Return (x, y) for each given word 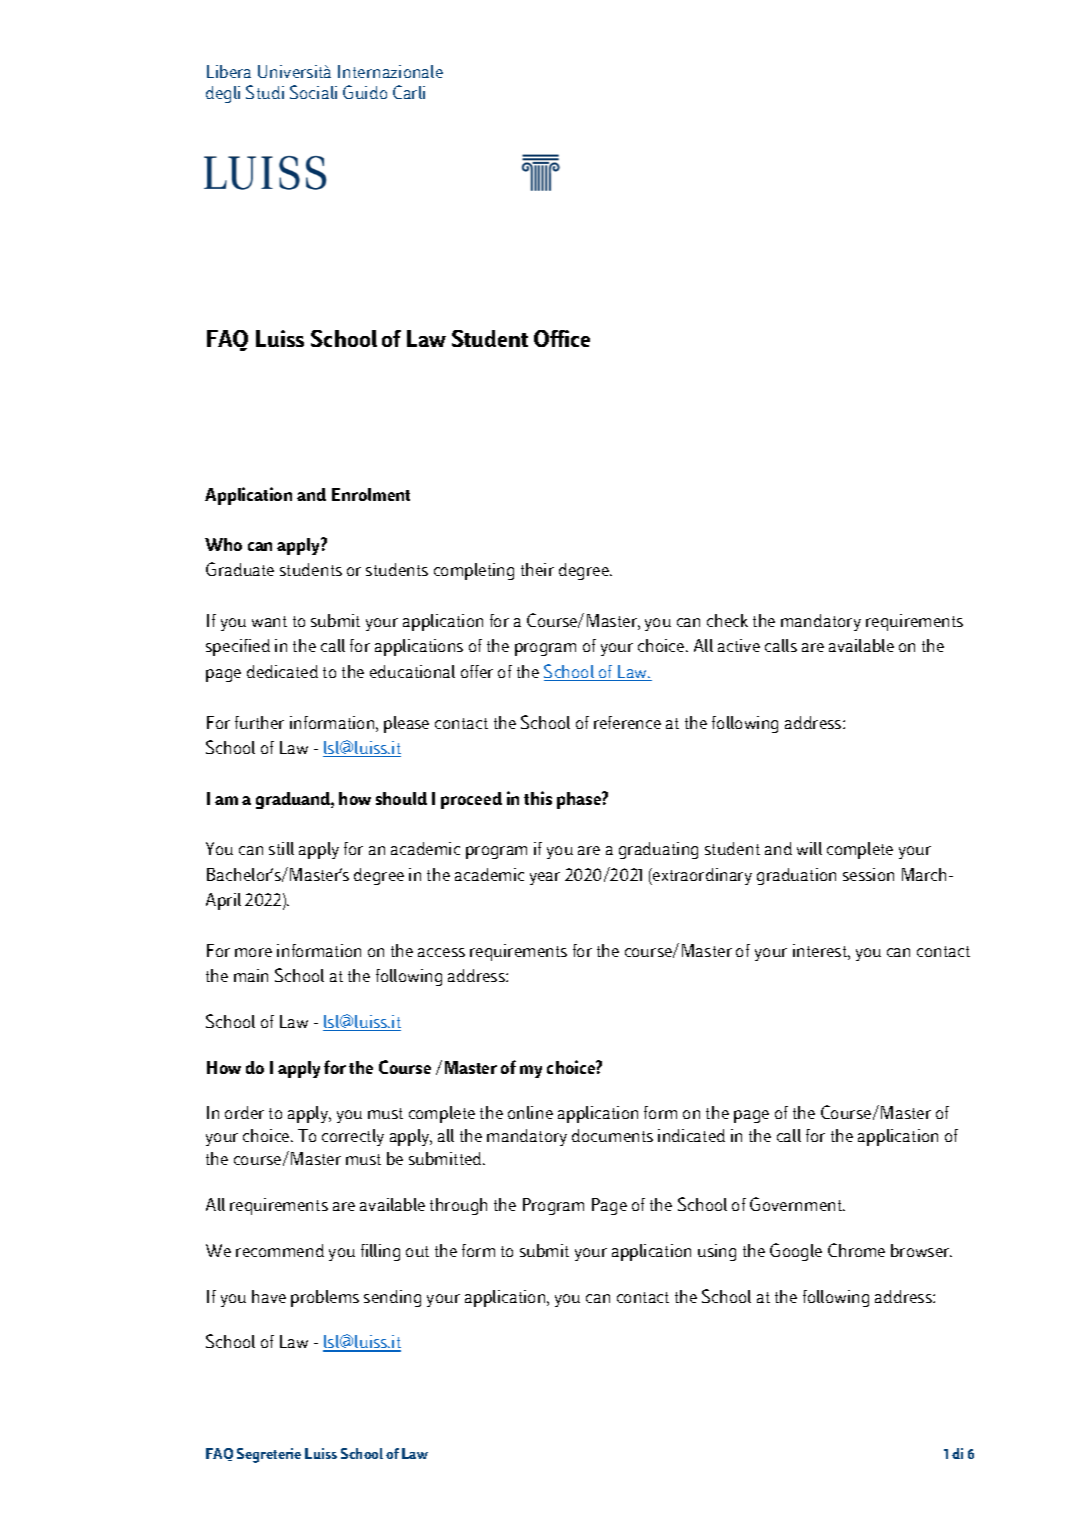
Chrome (856, 1250)
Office (562, 338)
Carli (409, 92)
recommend (280, 1250)
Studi (265, 92)
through (458, 1206)
